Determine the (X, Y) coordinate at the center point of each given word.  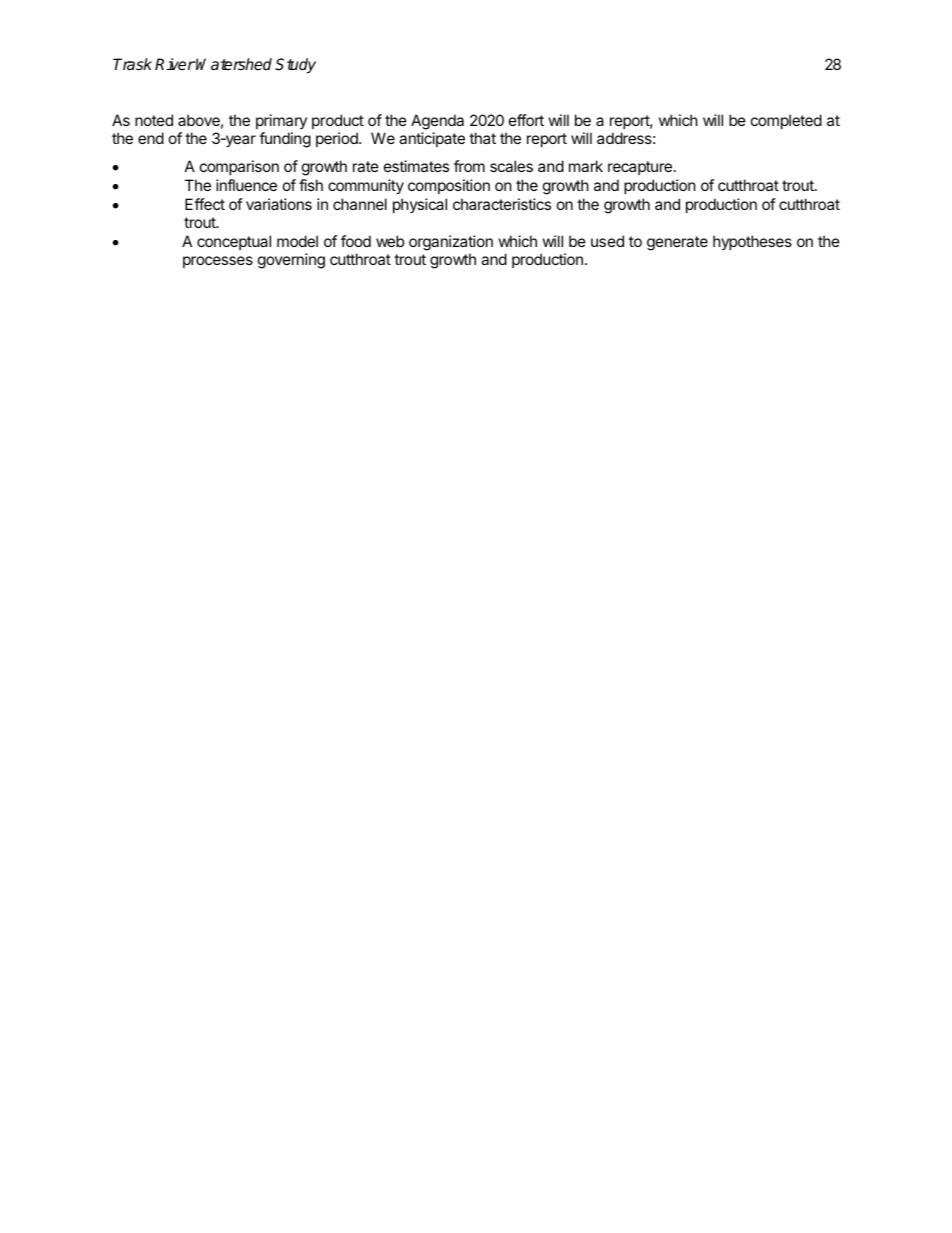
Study (295, 66)
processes (218, 262)
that (482, 138)
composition (449, 186)
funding (285, 140)
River (175, 64)
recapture (640, 168)
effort (526, 120)
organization (451, 243)
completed (786, 121)
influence (246, 185)
